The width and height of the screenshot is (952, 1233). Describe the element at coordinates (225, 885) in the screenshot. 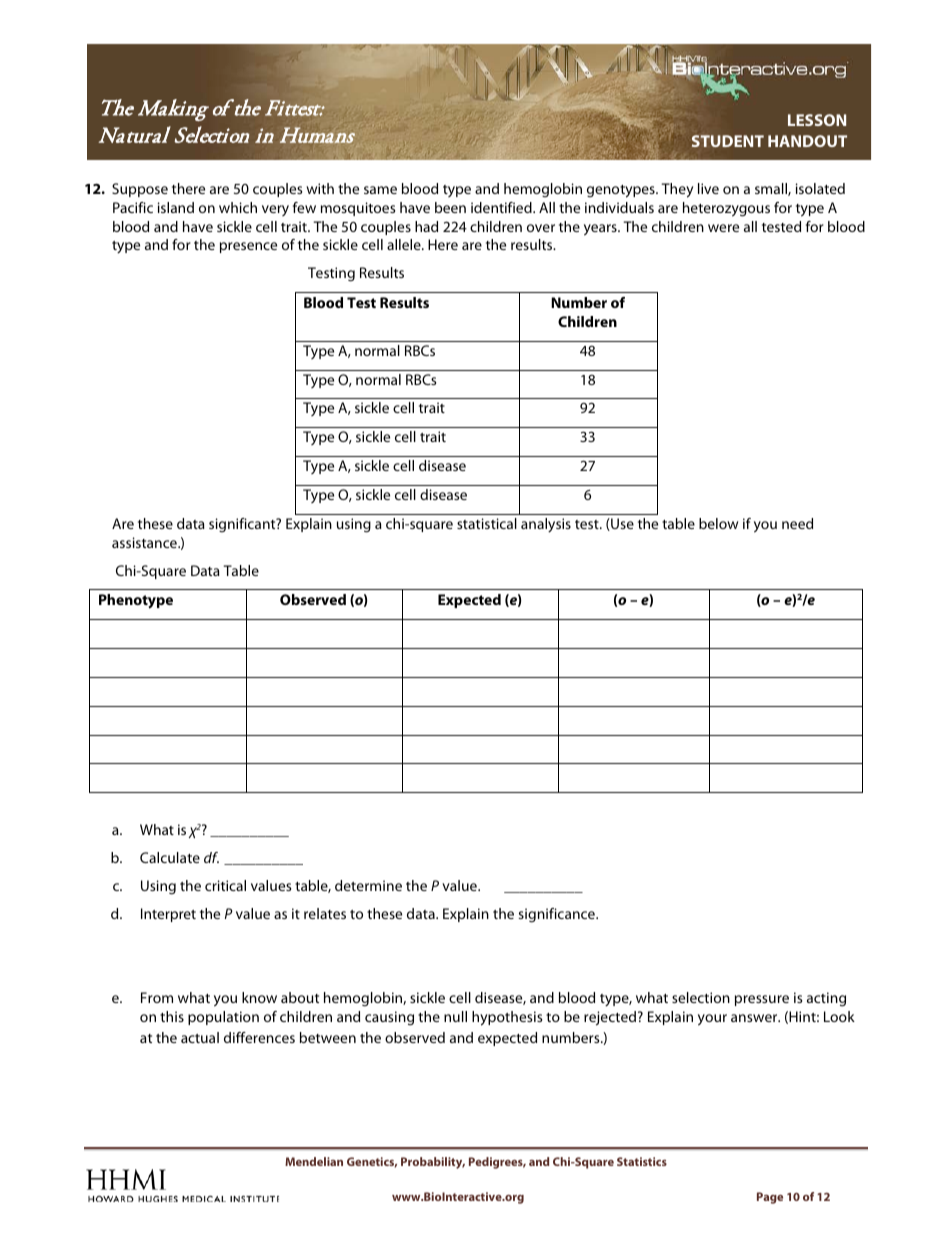

I see `critical` at that location.
